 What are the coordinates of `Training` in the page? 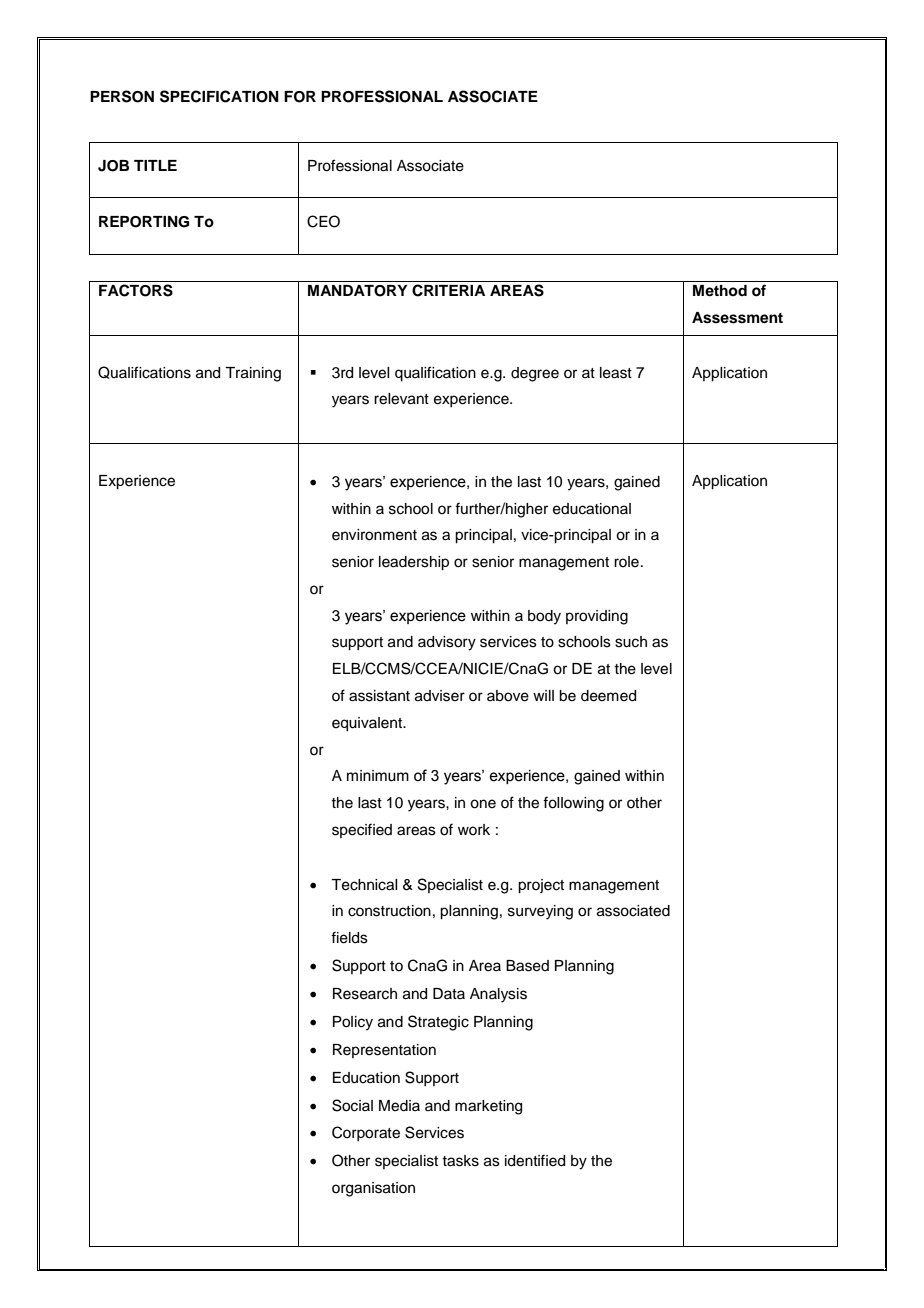 It's located at (253, 374).
